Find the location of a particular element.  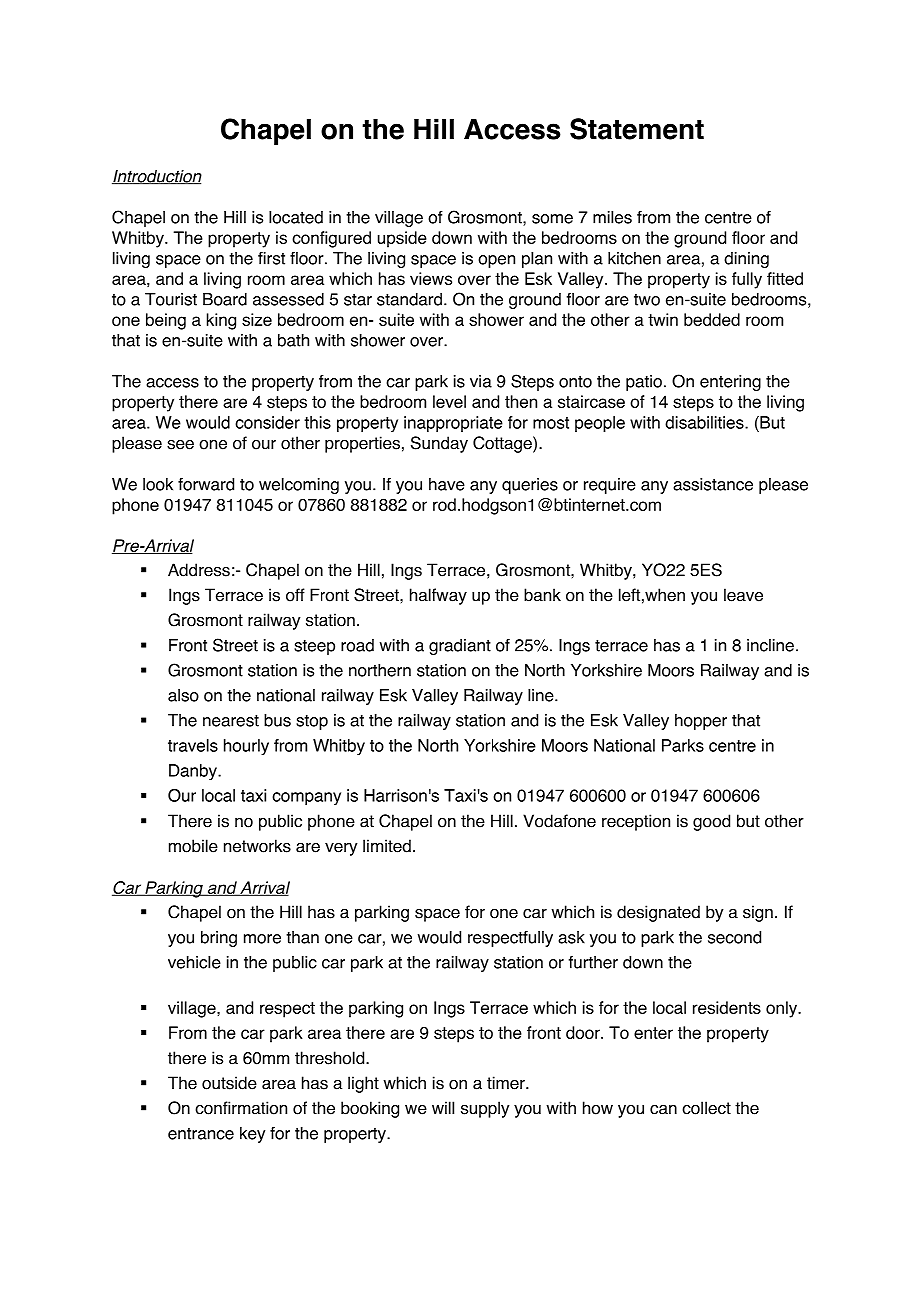

Introduction is located at coordinates (157, 177).
